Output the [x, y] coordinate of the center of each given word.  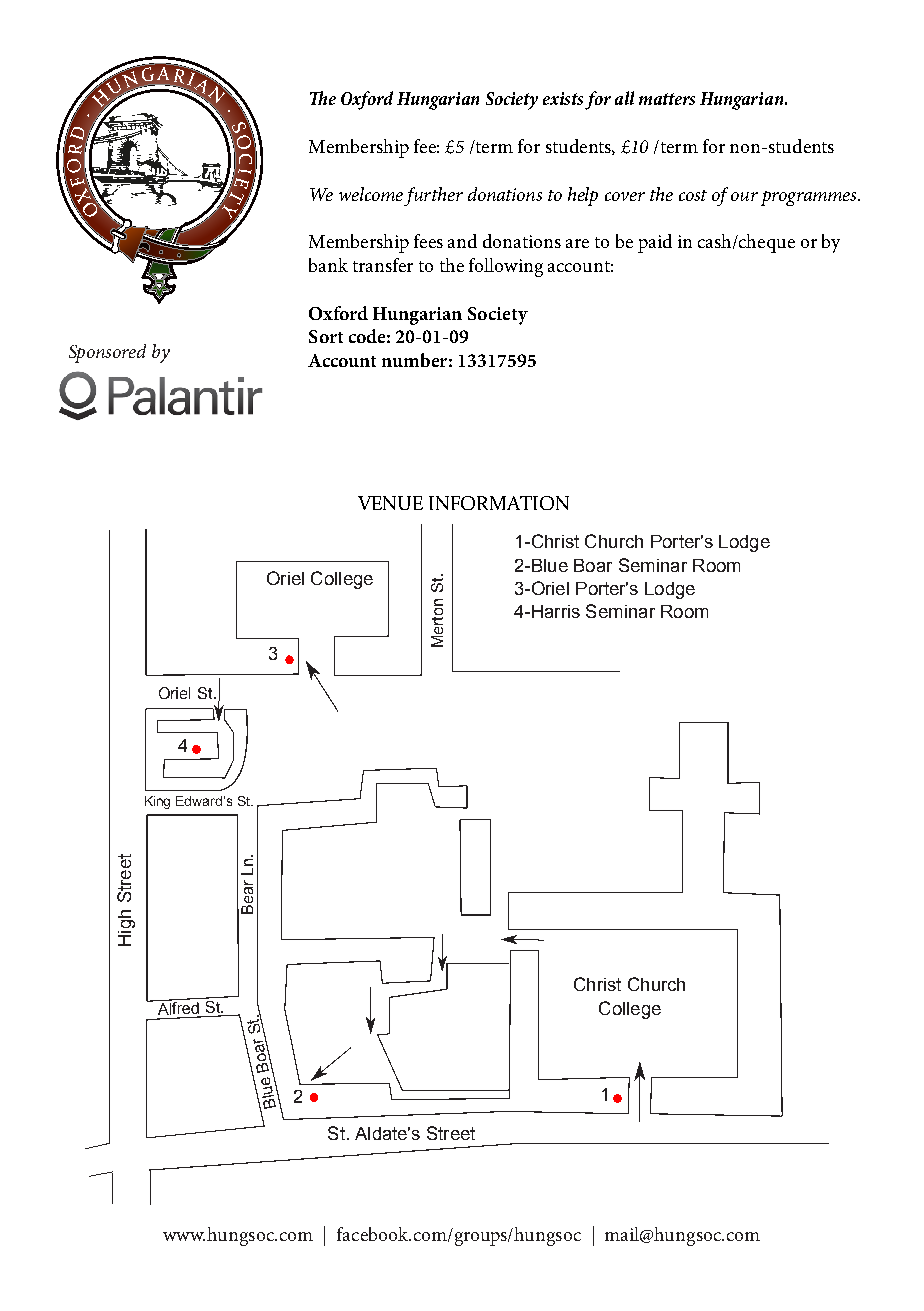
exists [563, 98]
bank [328, 265]
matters [667, 99]
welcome [371, 194]
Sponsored [107, 353]
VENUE [390, 503]
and [462, 241]
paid [655, 243]
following [506, 267]
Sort [326, 336]
